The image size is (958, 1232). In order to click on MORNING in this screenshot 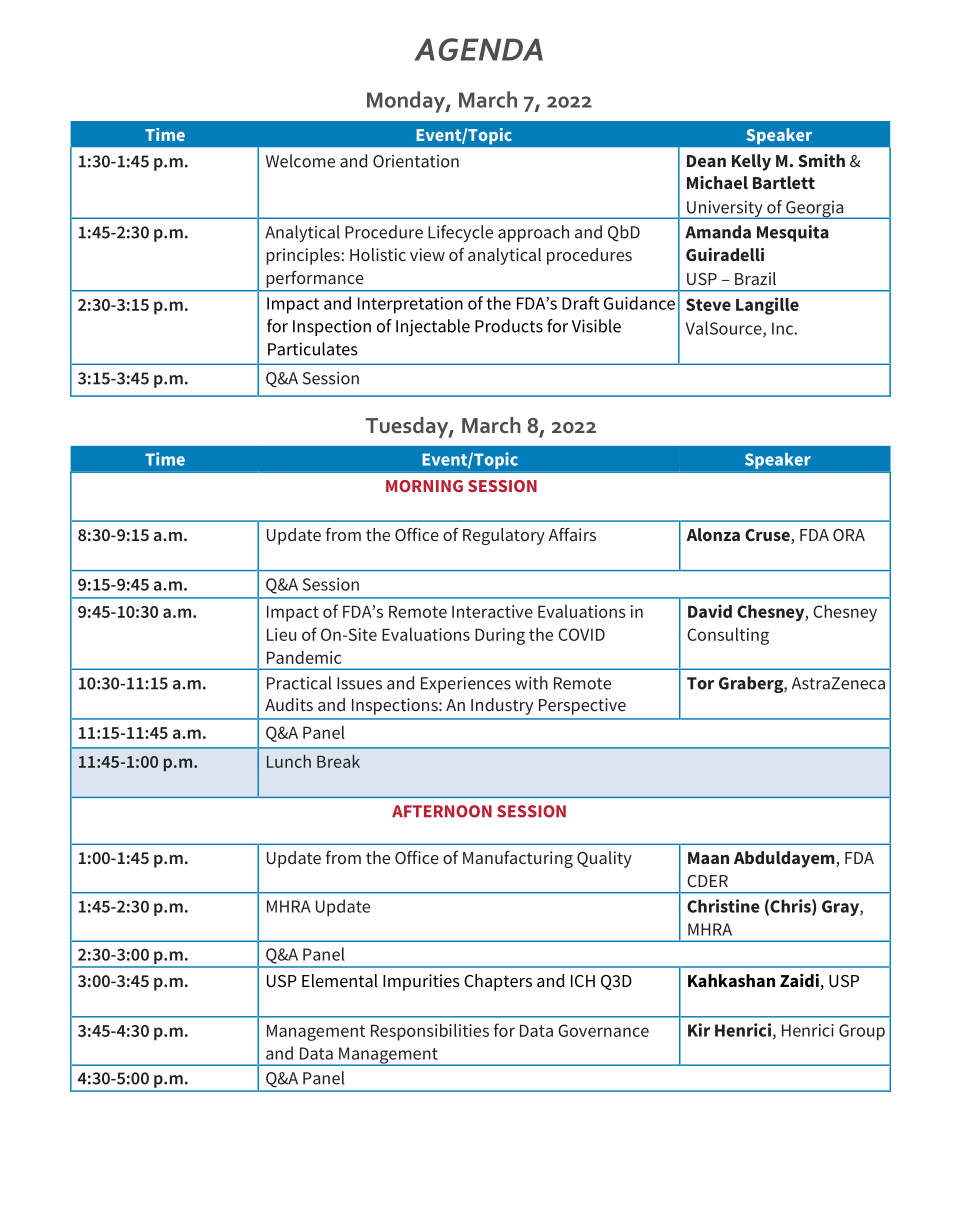, I will do `click(424, 486)`.
